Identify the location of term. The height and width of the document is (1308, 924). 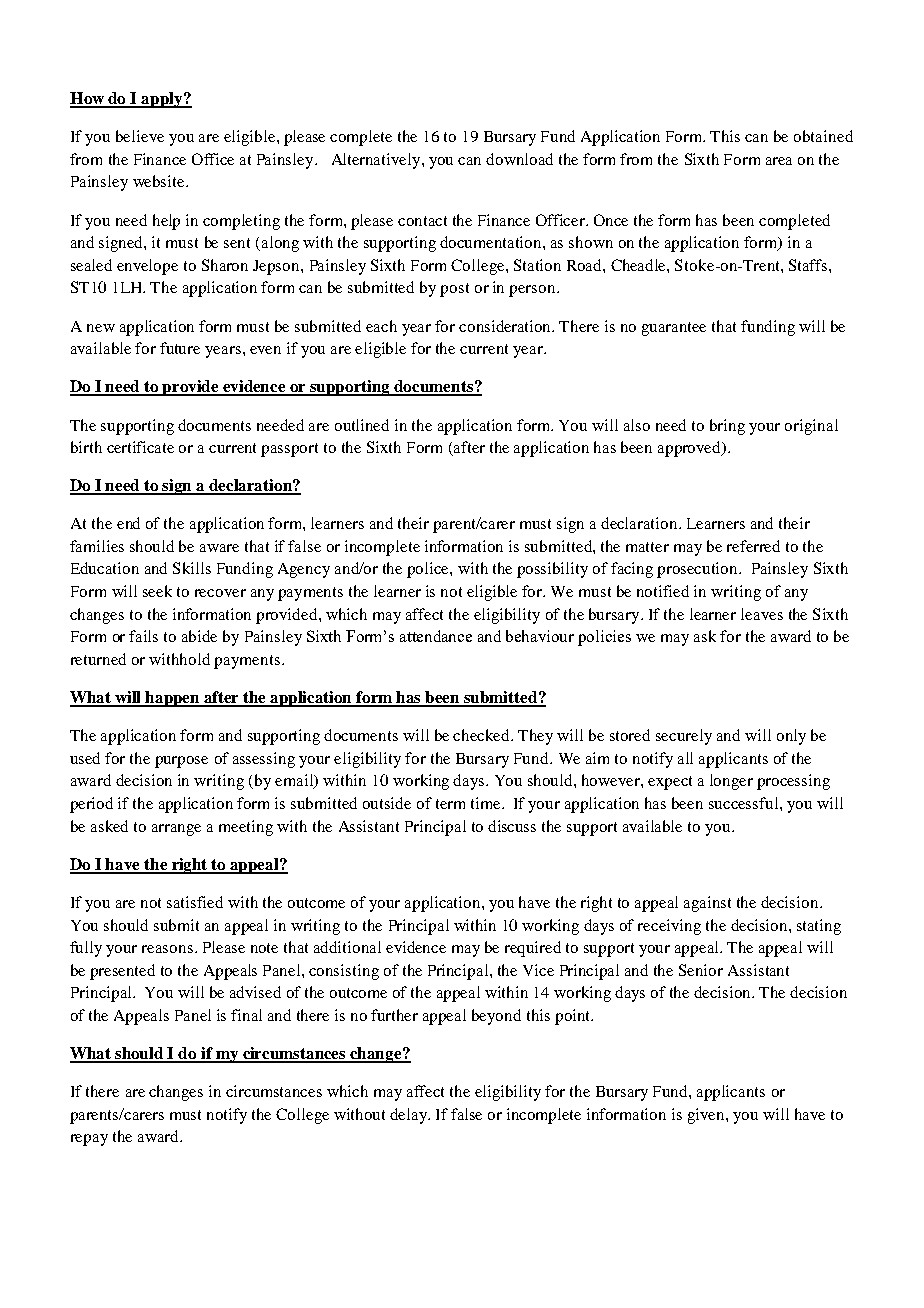
(450, 804).
